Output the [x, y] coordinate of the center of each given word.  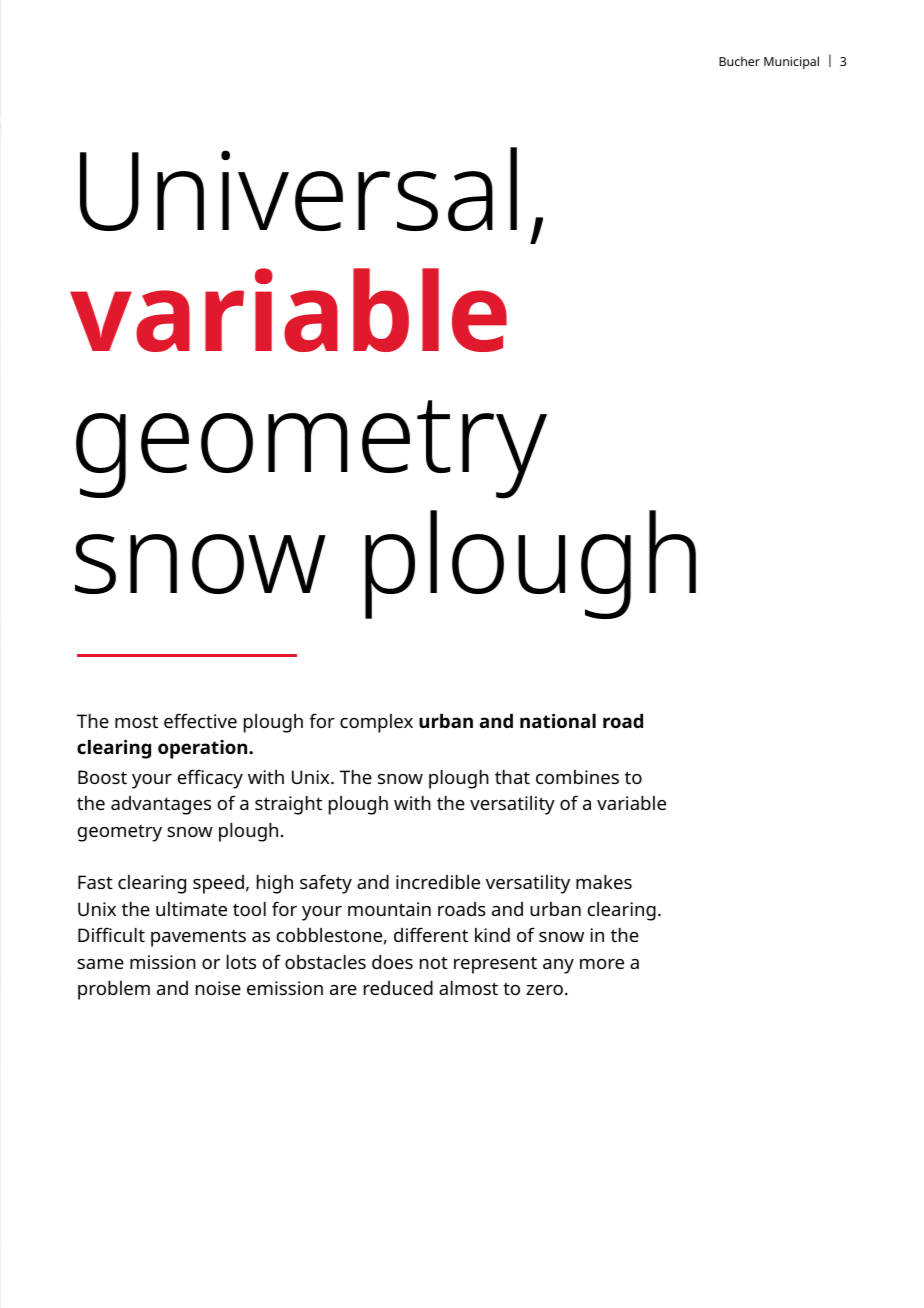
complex [376, 723]
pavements [198, 938]
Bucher [739, 61]
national [558, 721]
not [434, 963]
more [602, 964]
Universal [298, 189]
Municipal [791, 62]
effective [200, 720]
